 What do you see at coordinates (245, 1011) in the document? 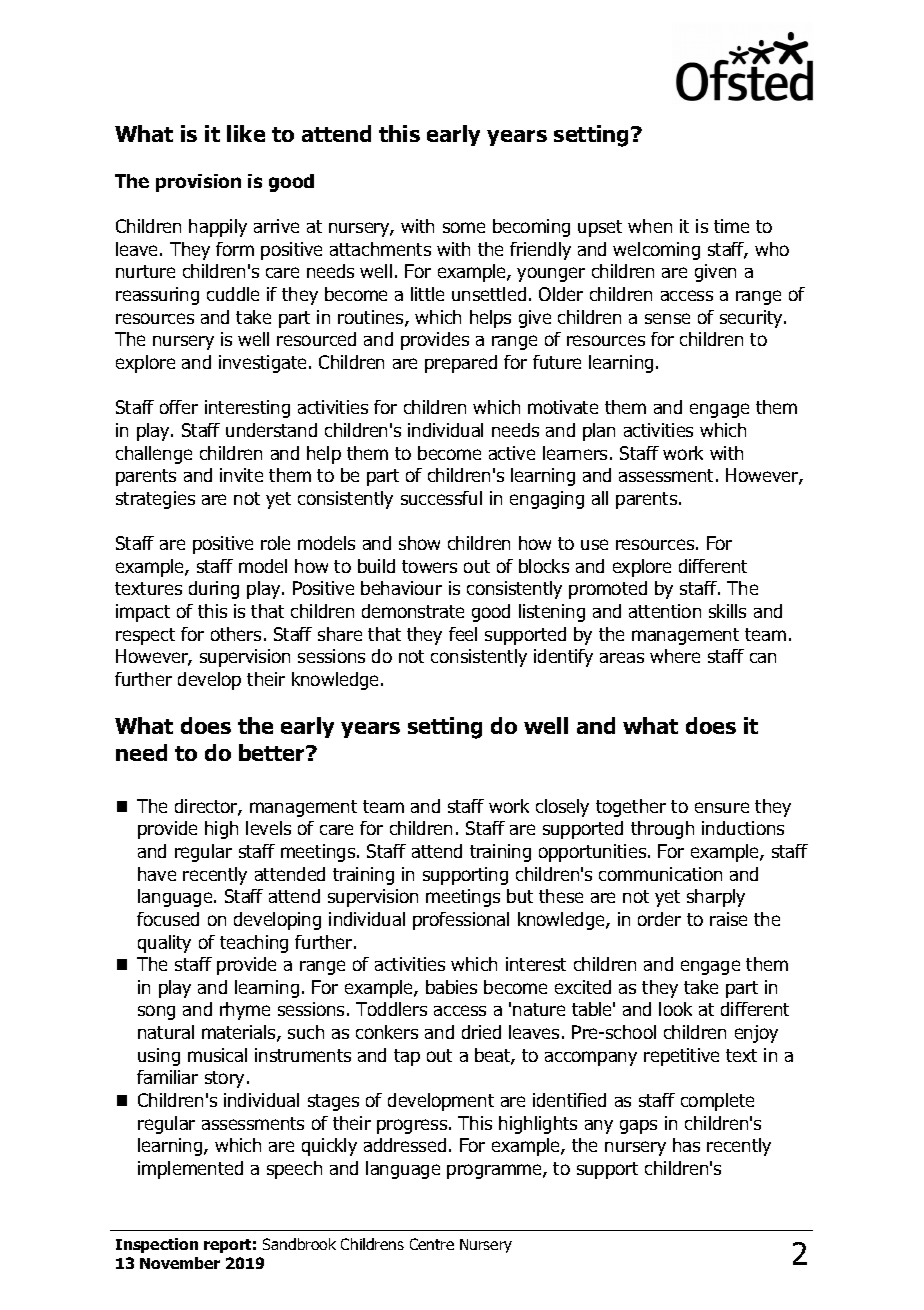
I see `rhyme` at bounding box center [245, 1011].
